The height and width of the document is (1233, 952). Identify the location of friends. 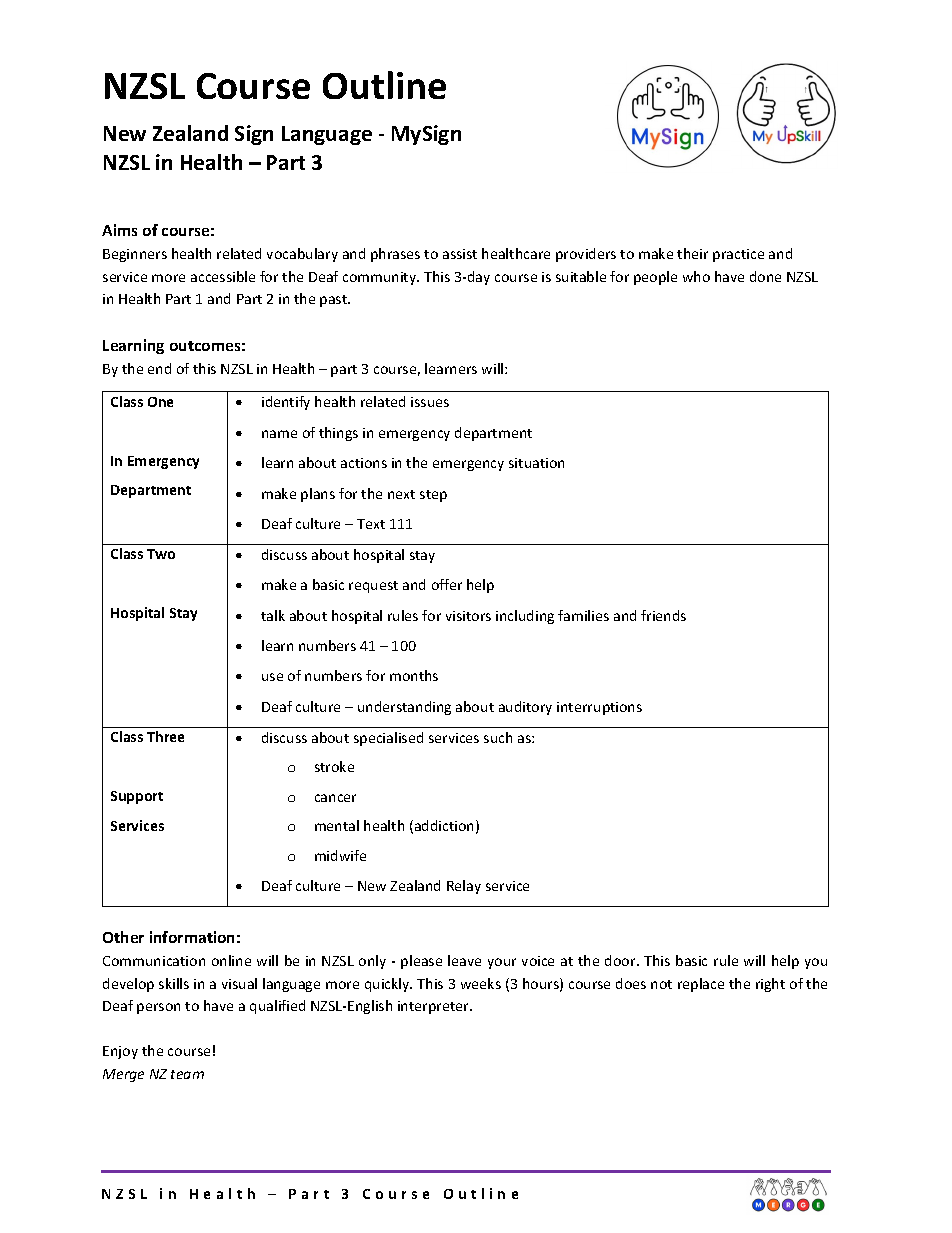
(663, 615).
